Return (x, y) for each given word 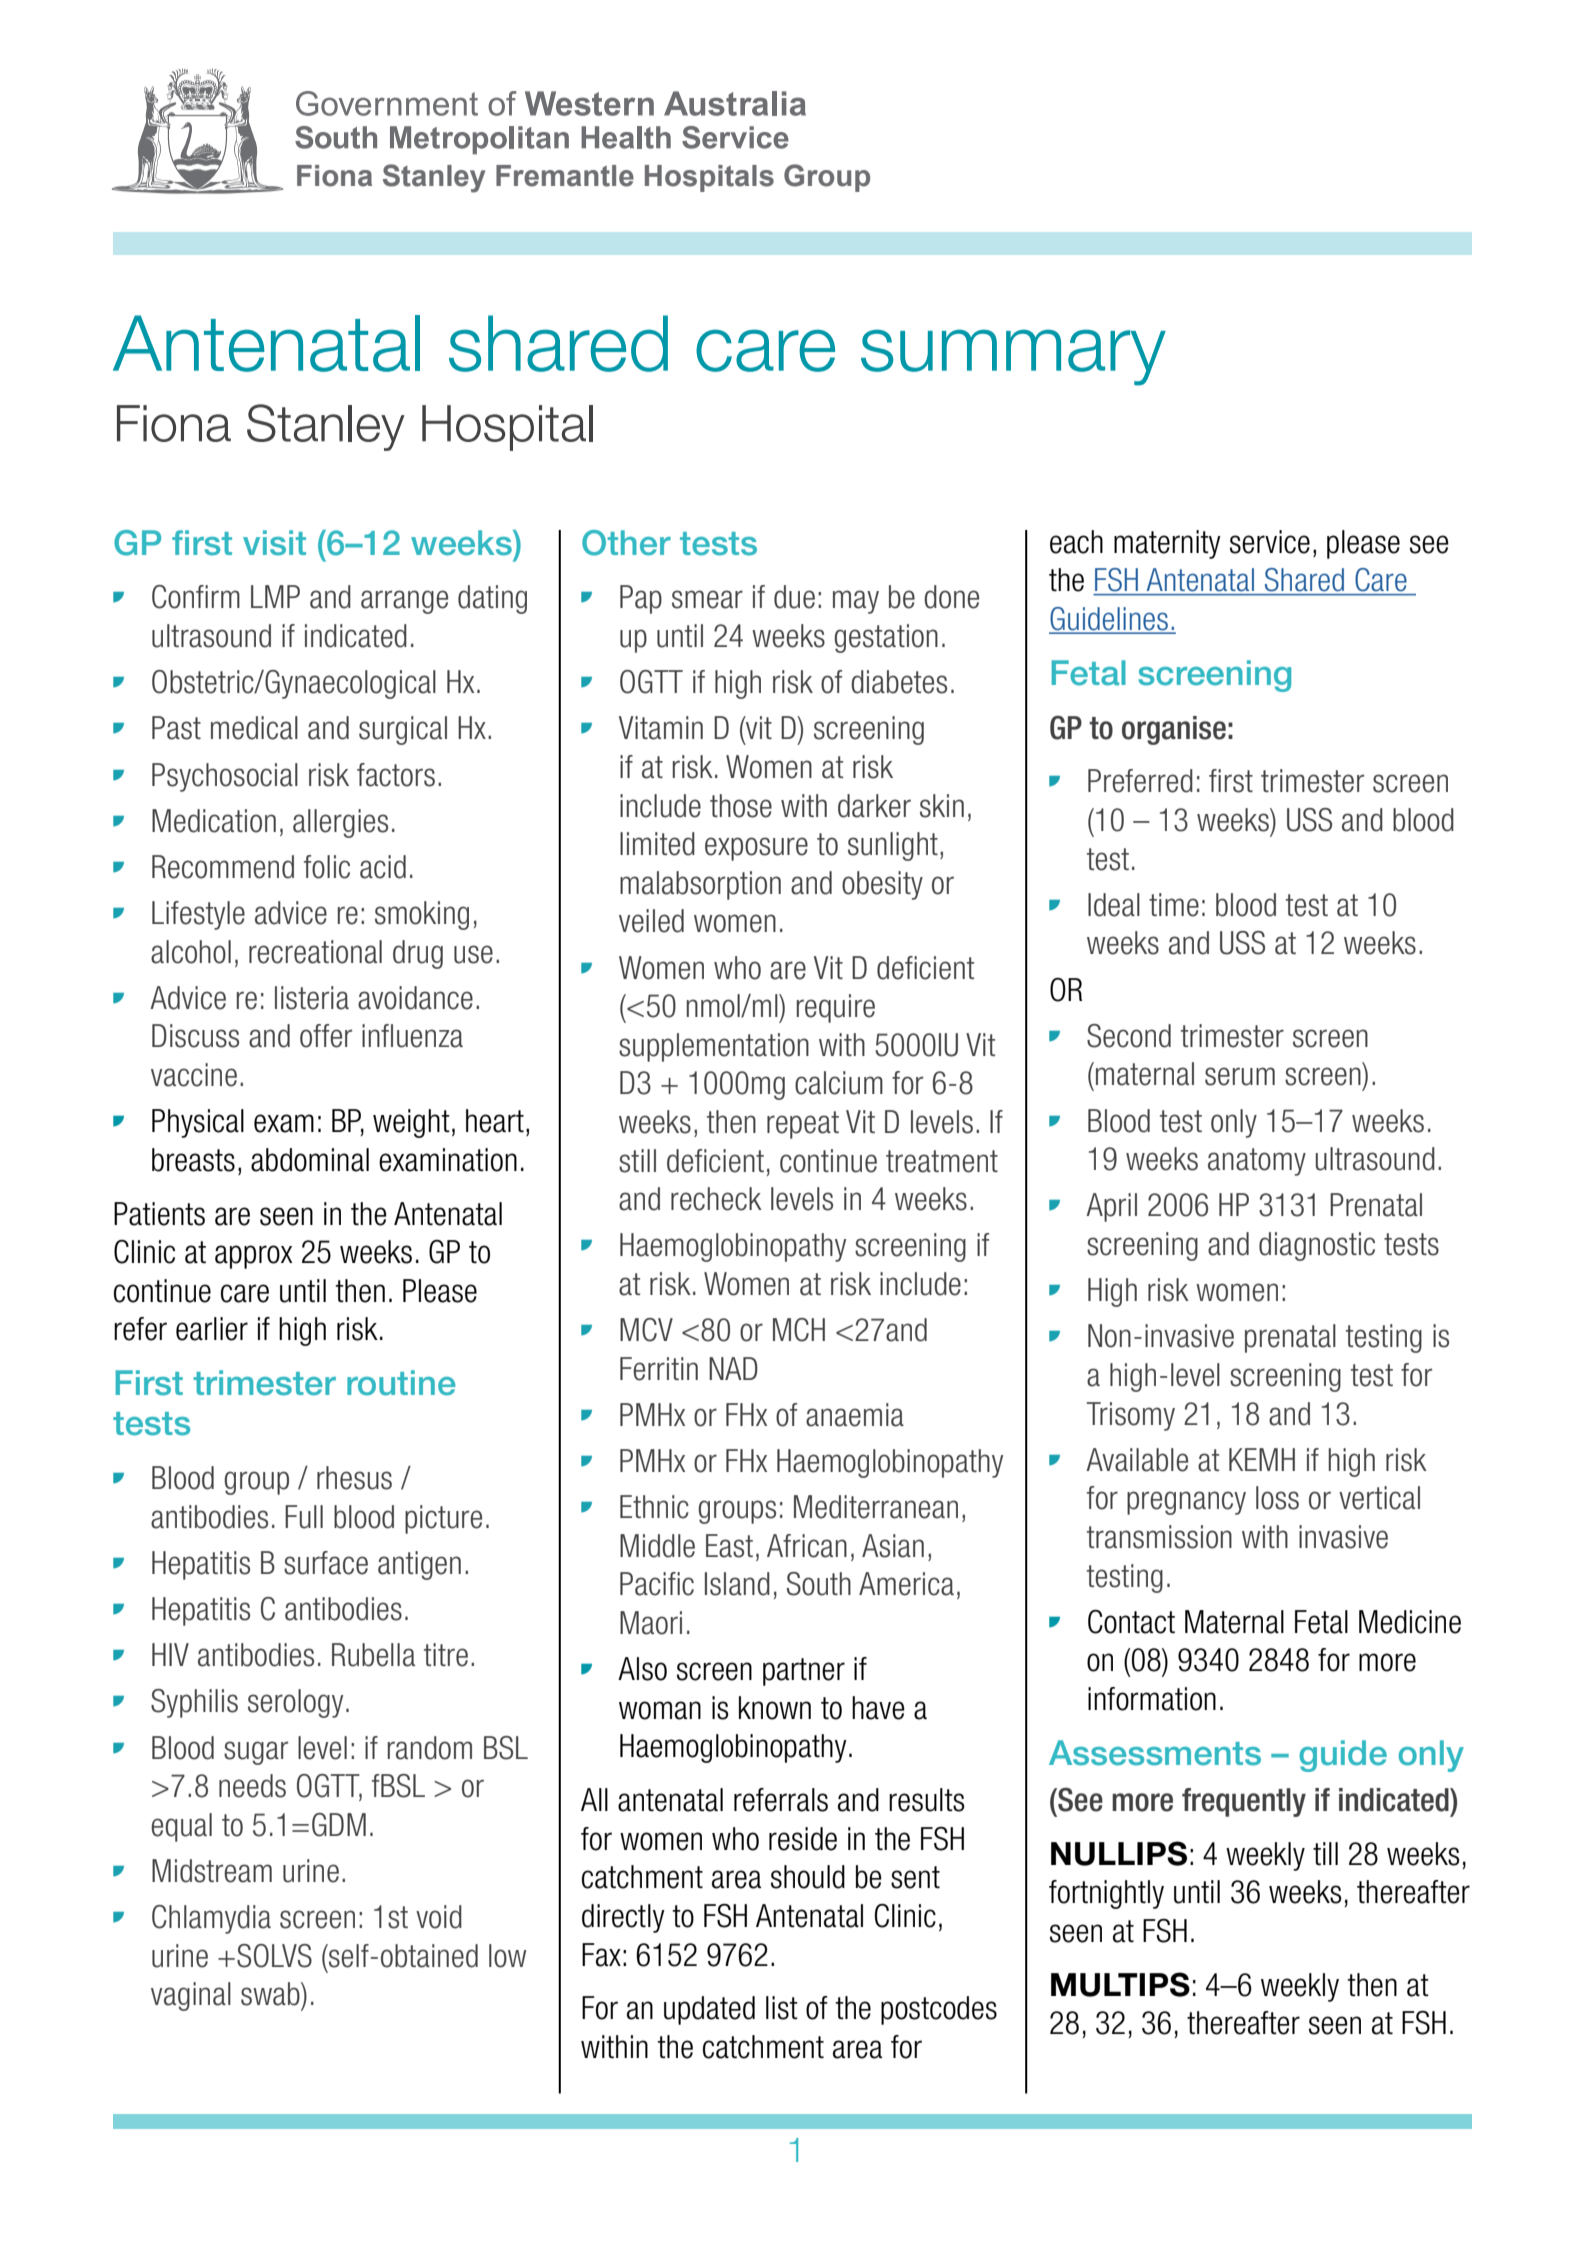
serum (1240, 1076)
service (1270, 542)
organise (1174, 730)
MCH (799, 1330)
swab (271, 1994)
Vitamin (661, 728)
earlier (212, 1329)
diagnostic (1317, 1246)
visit (274, 543)
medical (254, 728)
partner (804, 1672)
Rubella (373, 1655)
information (1152, 1699)
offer (326, 1036)
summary (1013, 357)
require (836, 1008)
